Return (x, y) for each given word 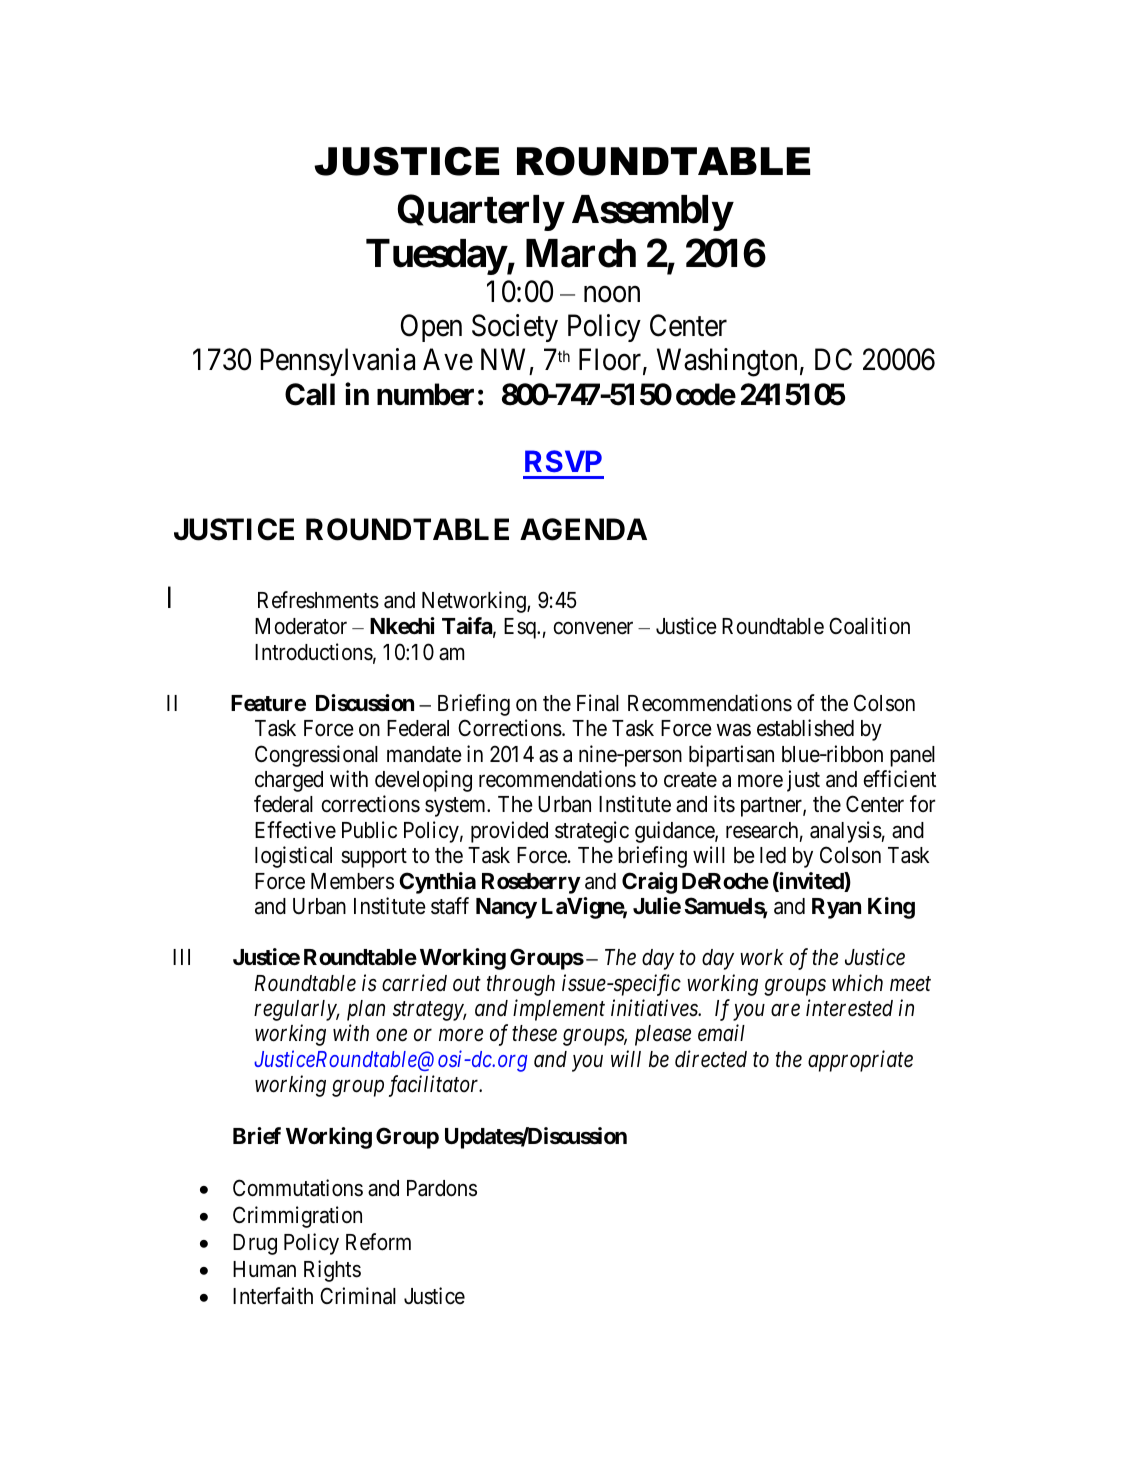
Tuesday (436, 257)
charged (289, 781)
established (805, 728)
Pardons (442, 1188)
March (581, 253)
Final (598, 703)
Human (264, 1269)
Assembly (652, 213)
